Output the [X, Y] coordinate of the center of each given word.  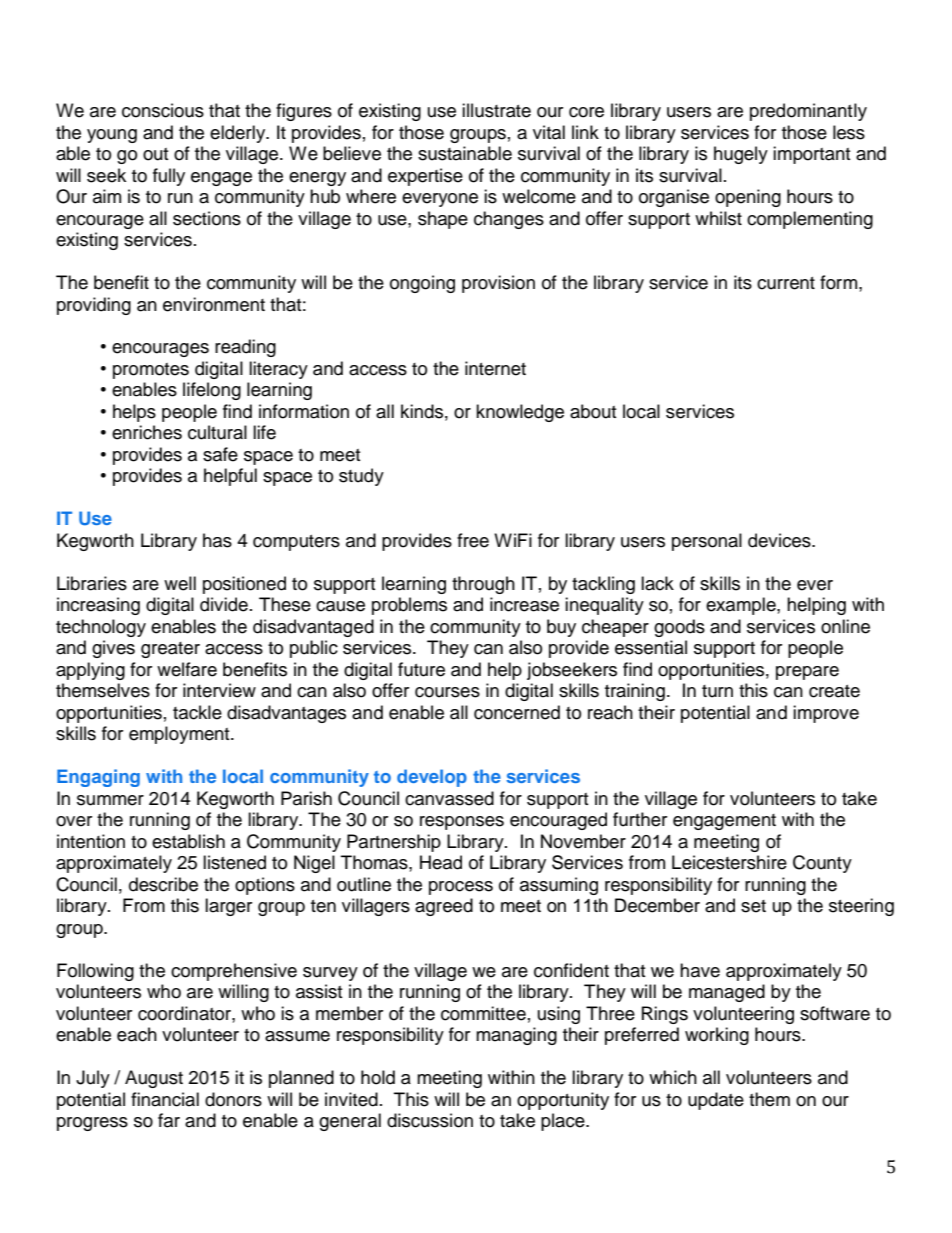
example [742, 606]
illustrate [496, 110]
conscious [163, 110]
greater [170, 650]
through [483, 585]
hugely [741, 155]
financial [165, 1099]
